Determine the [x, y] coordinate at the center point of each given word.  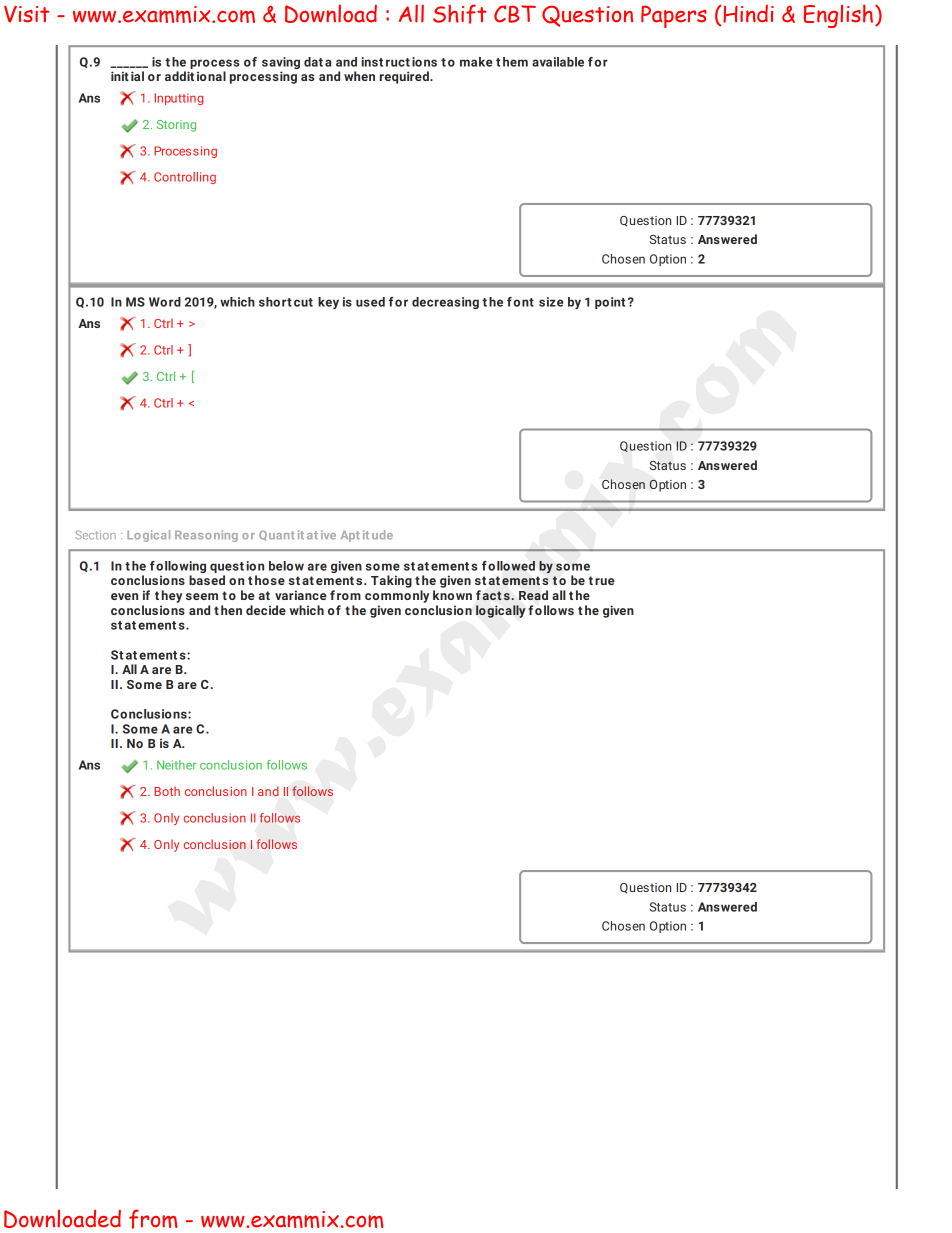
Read [533, 595]
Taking [391, 581]
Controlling [185, 178]
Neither [176, 765]
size [551, 302]
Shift [460, 14]
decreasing [445, 303]
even [124, 596]
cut [303, 302]
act [492, 595]
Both [167, 791]
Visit [26, 14]
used [370, 302]
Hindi [748, 14]
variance [300, 595]
